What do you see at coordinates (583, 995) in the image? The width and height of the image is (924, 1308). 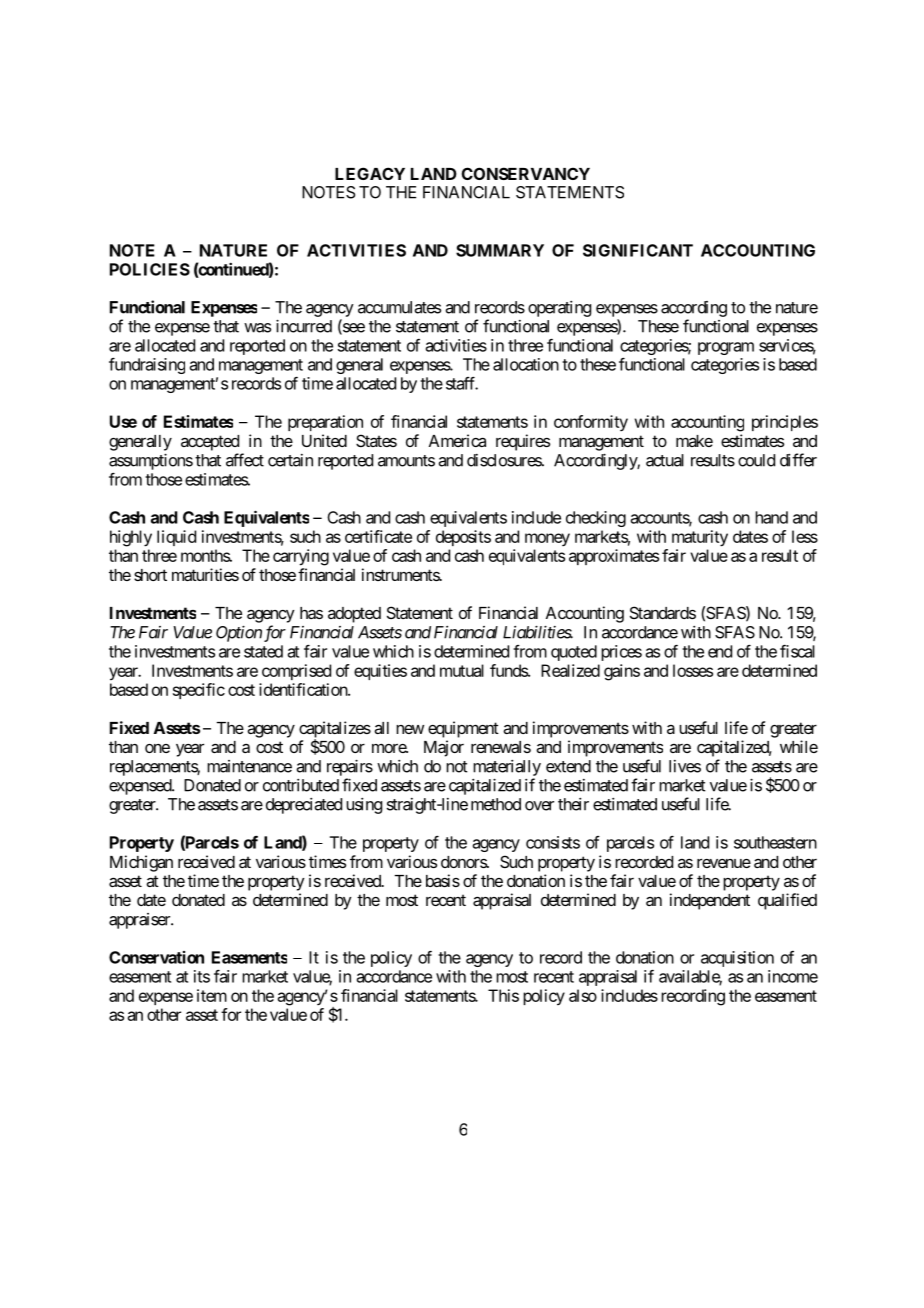 I see `also` at bounding box center [583, 995].
